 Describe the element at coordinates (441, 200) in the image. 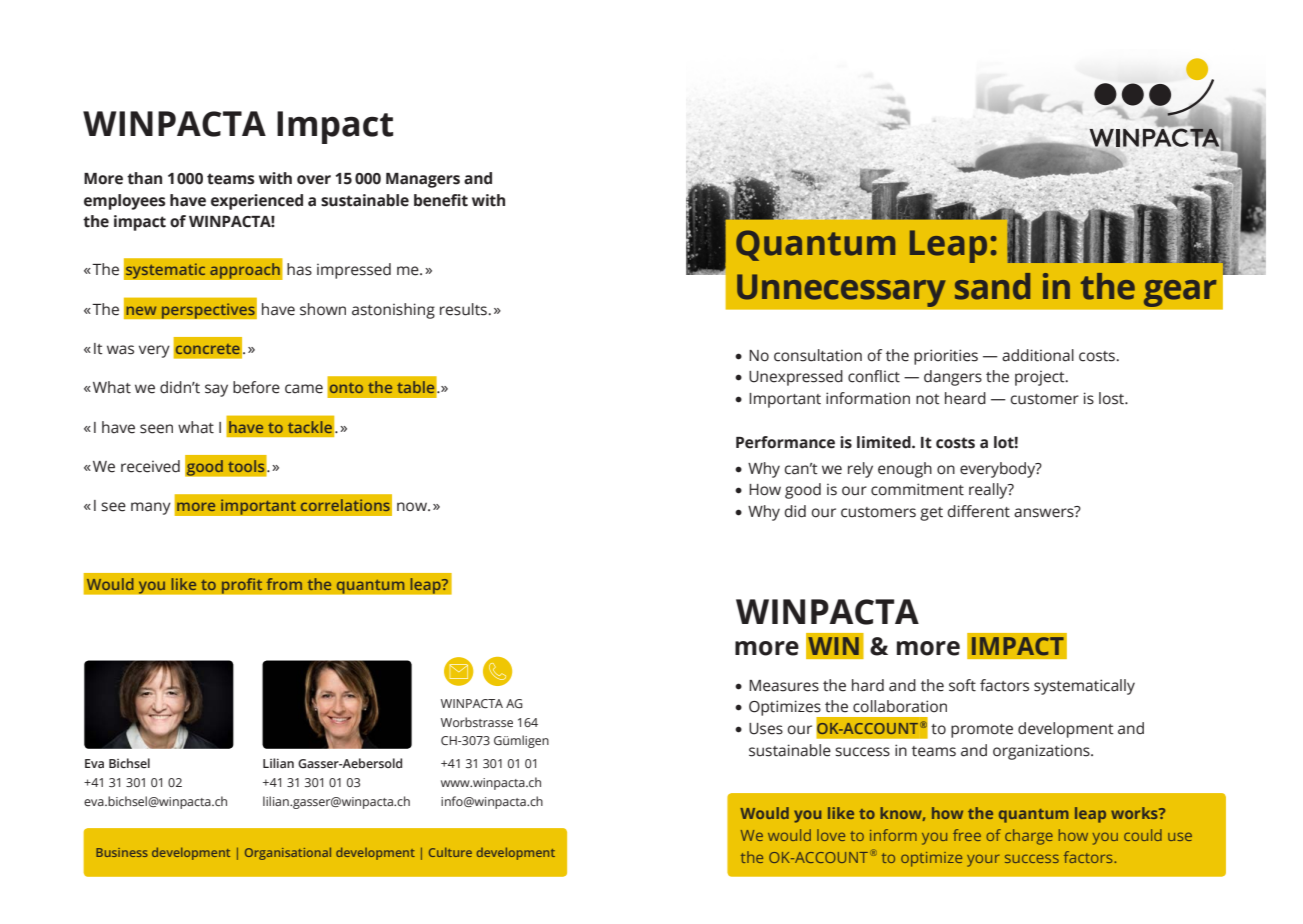

I see `benefit` at that location.
